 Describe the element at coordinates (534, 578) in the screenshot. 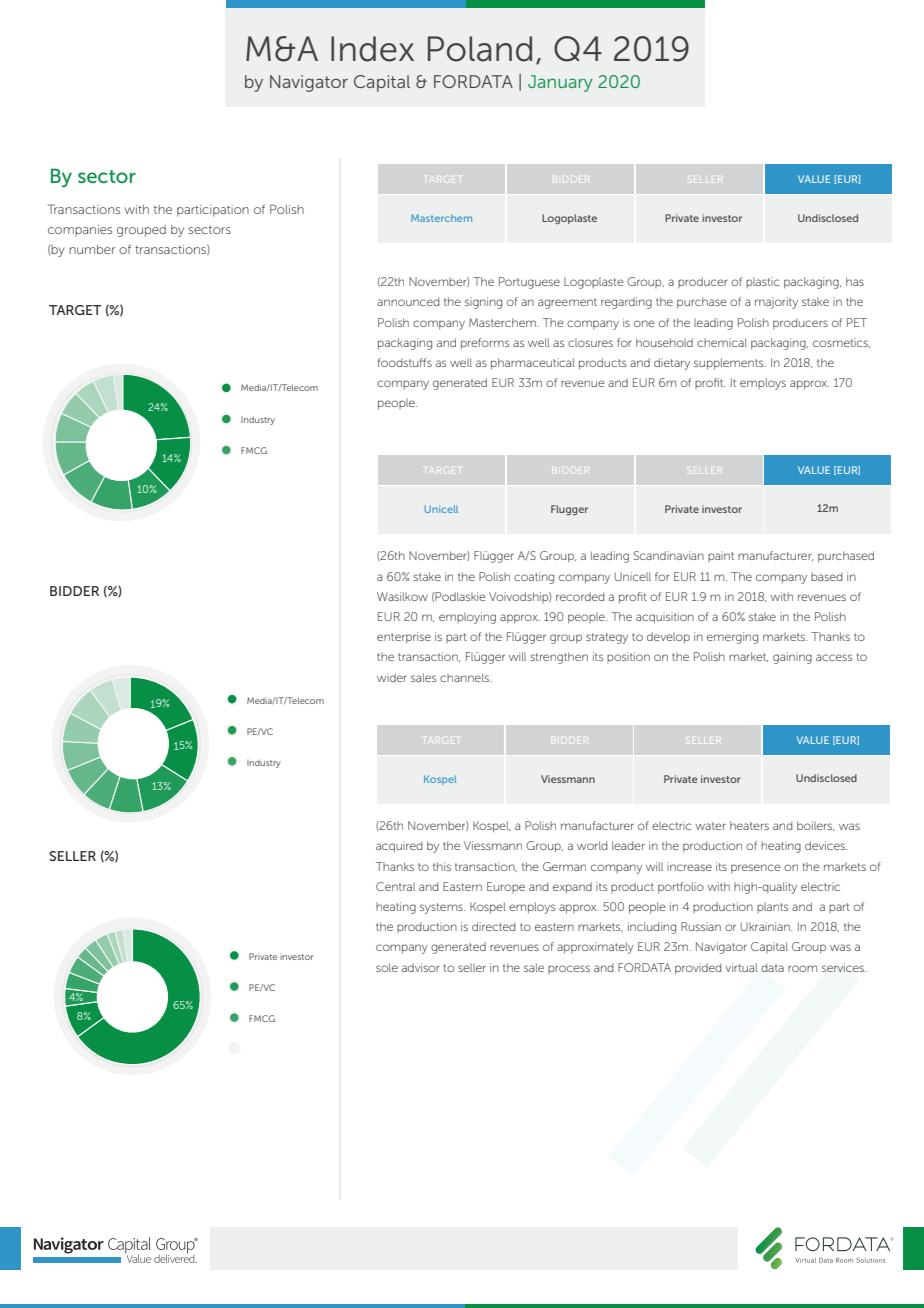

I see `coating` at that location.
